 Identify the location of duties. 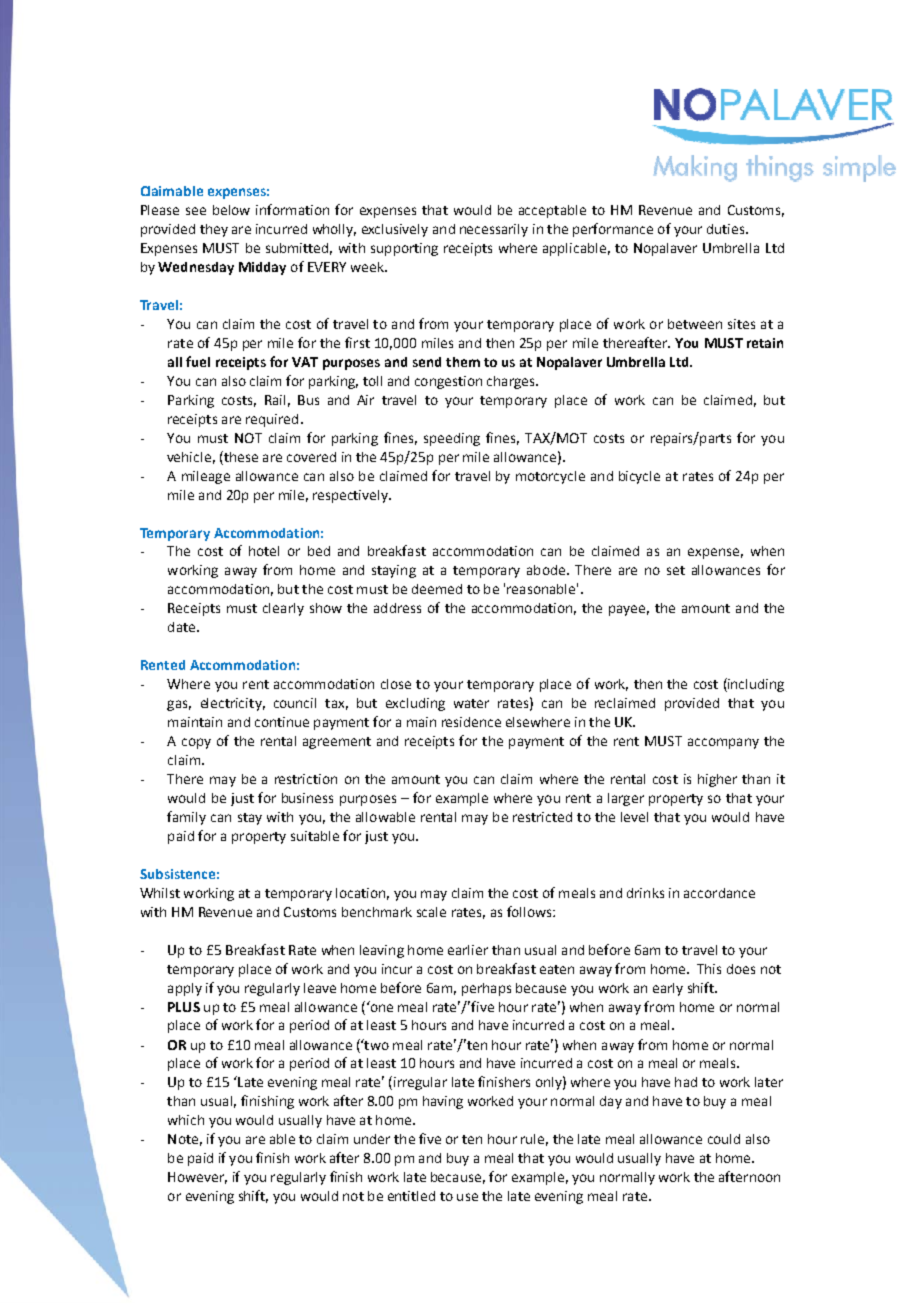
(727, 229).
